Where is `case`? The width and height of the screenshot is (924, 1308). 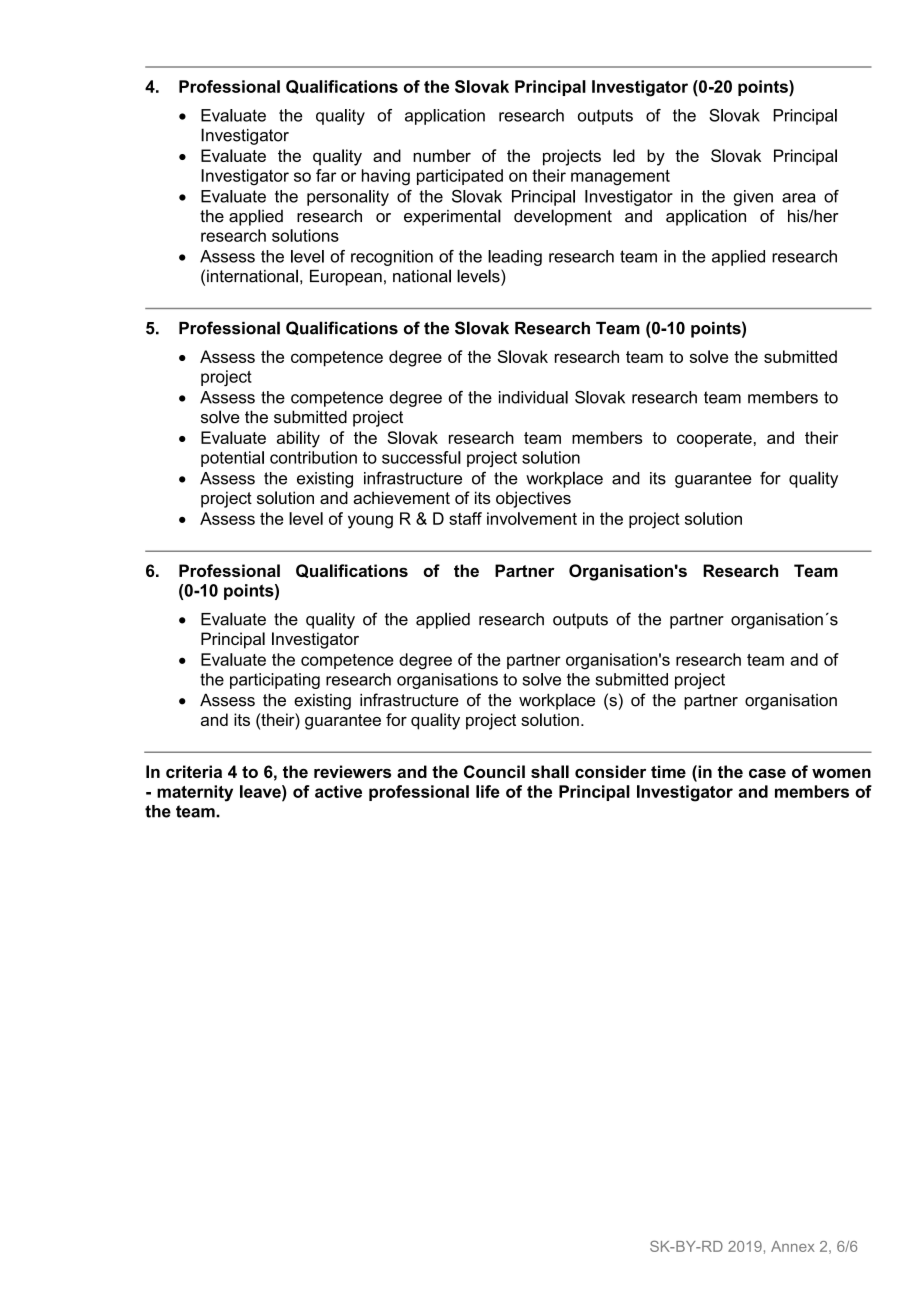
case is located at coordinates (767, 773).
